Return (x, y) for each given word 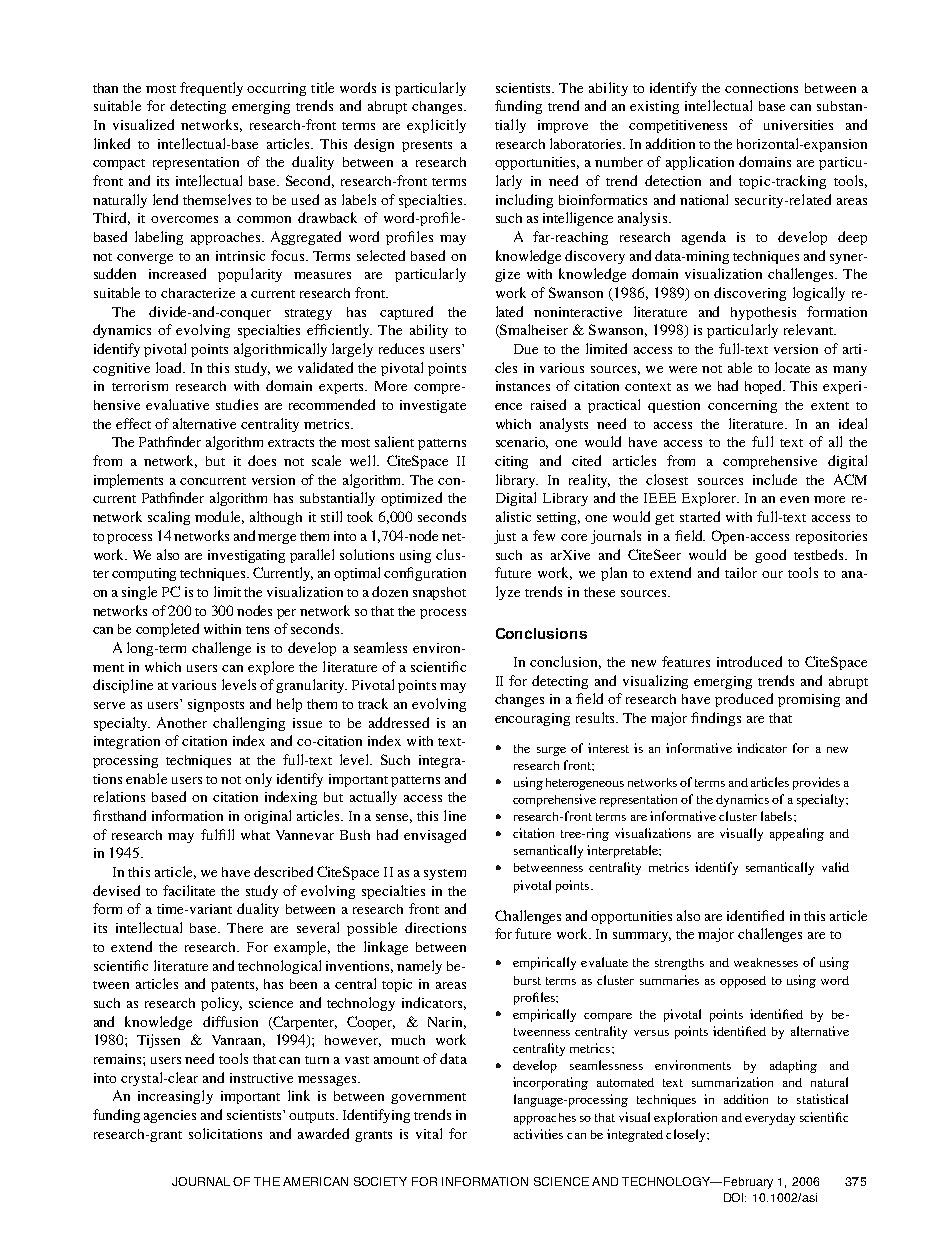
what (255, 835)
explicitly (436, 126)
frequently (211, 89)
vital (429, 1133)
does (262, 460)
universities (798, 125)
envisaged (435, 836)
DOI (735, 1197)
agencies (170, 1116)
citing (511, 462)
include (775, 479)
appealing (797, 834)
